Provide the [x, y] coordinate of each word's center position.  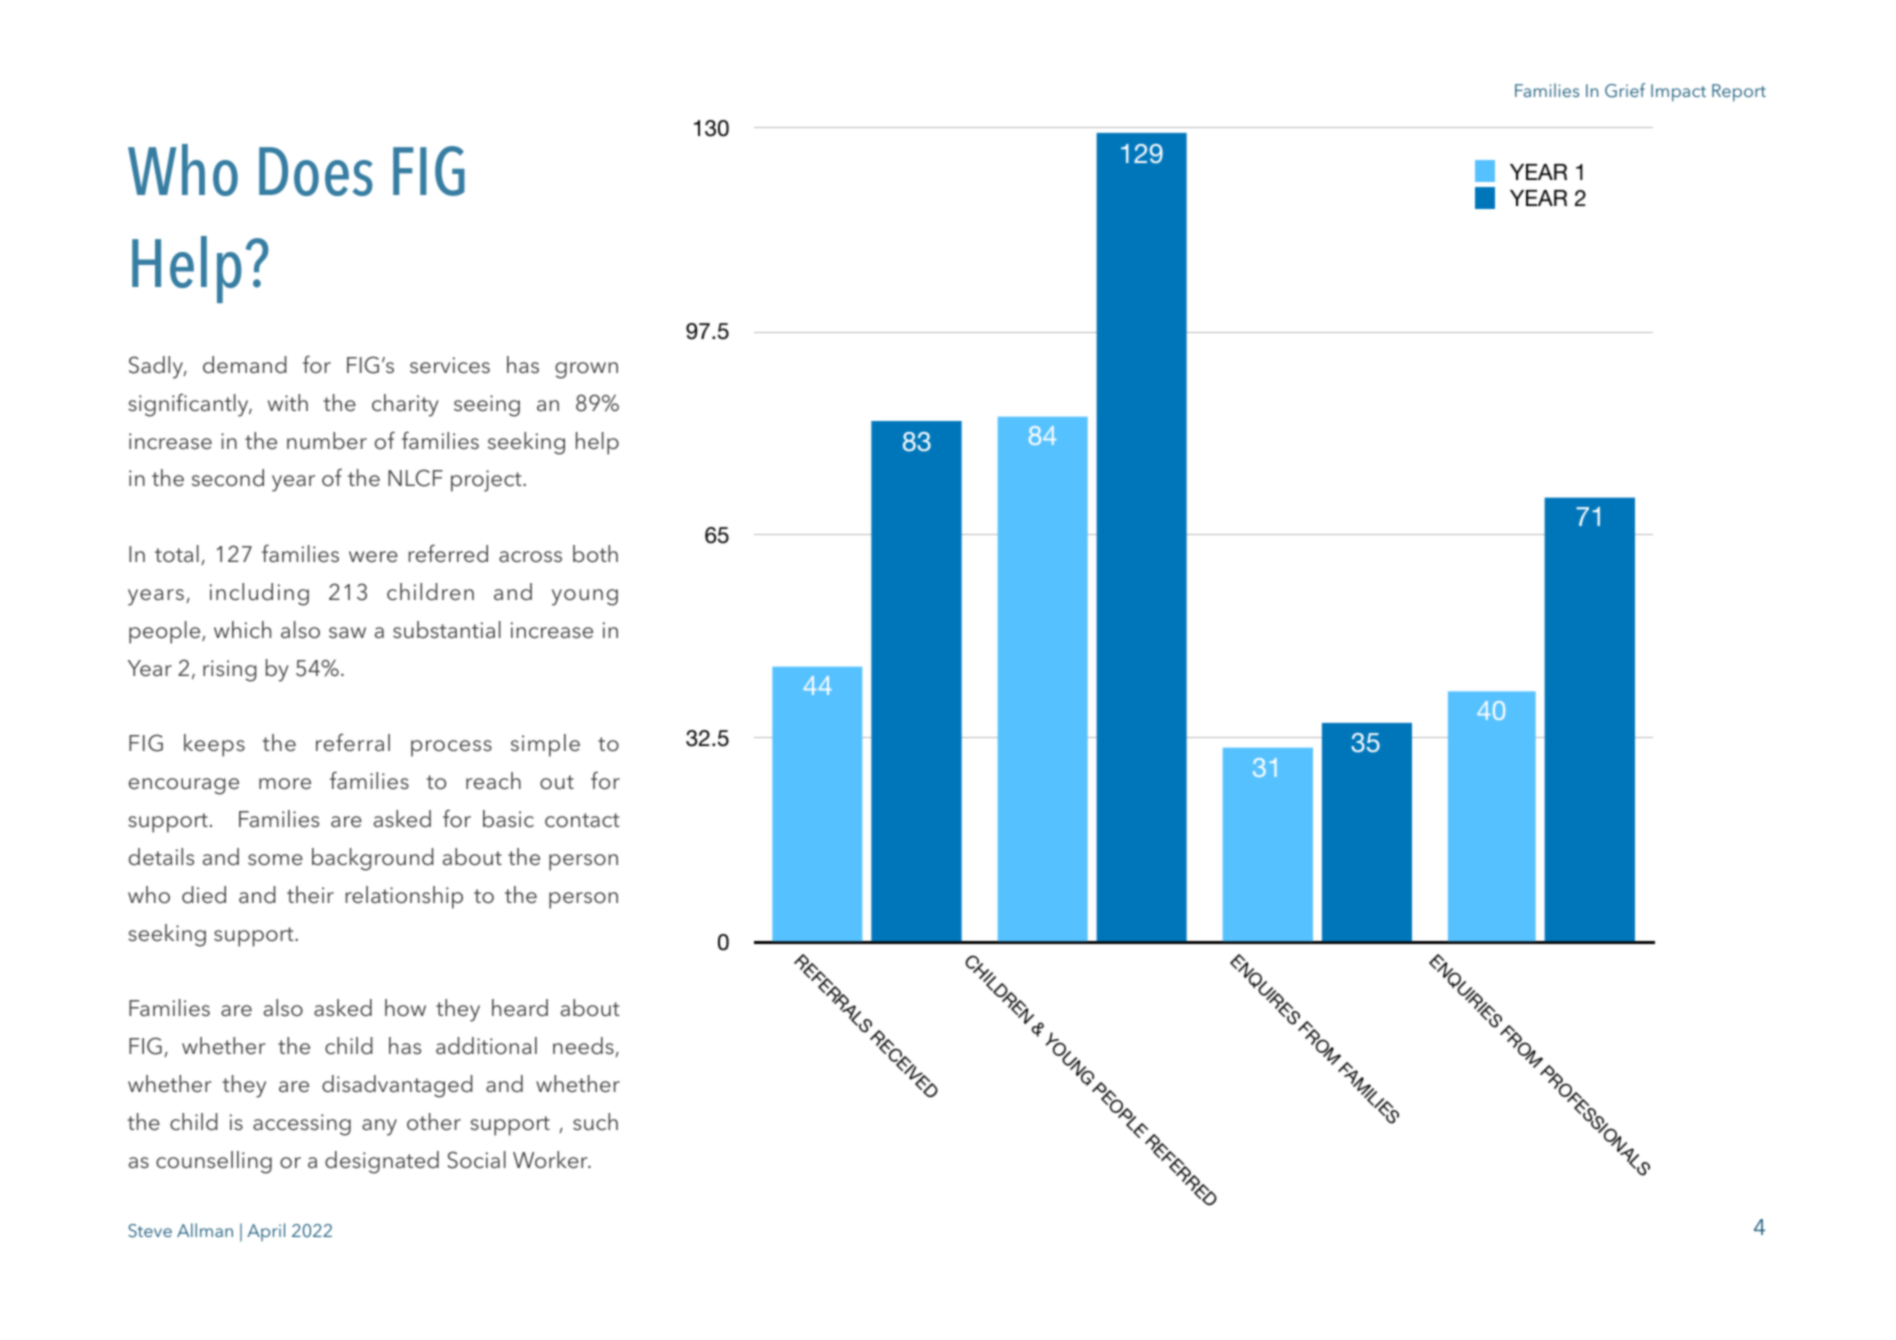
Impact [1678, 93]
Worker [551, 1160]
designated [382, 1162]
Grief [1625, 90]
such [595, 1121]
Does [316, 171]
